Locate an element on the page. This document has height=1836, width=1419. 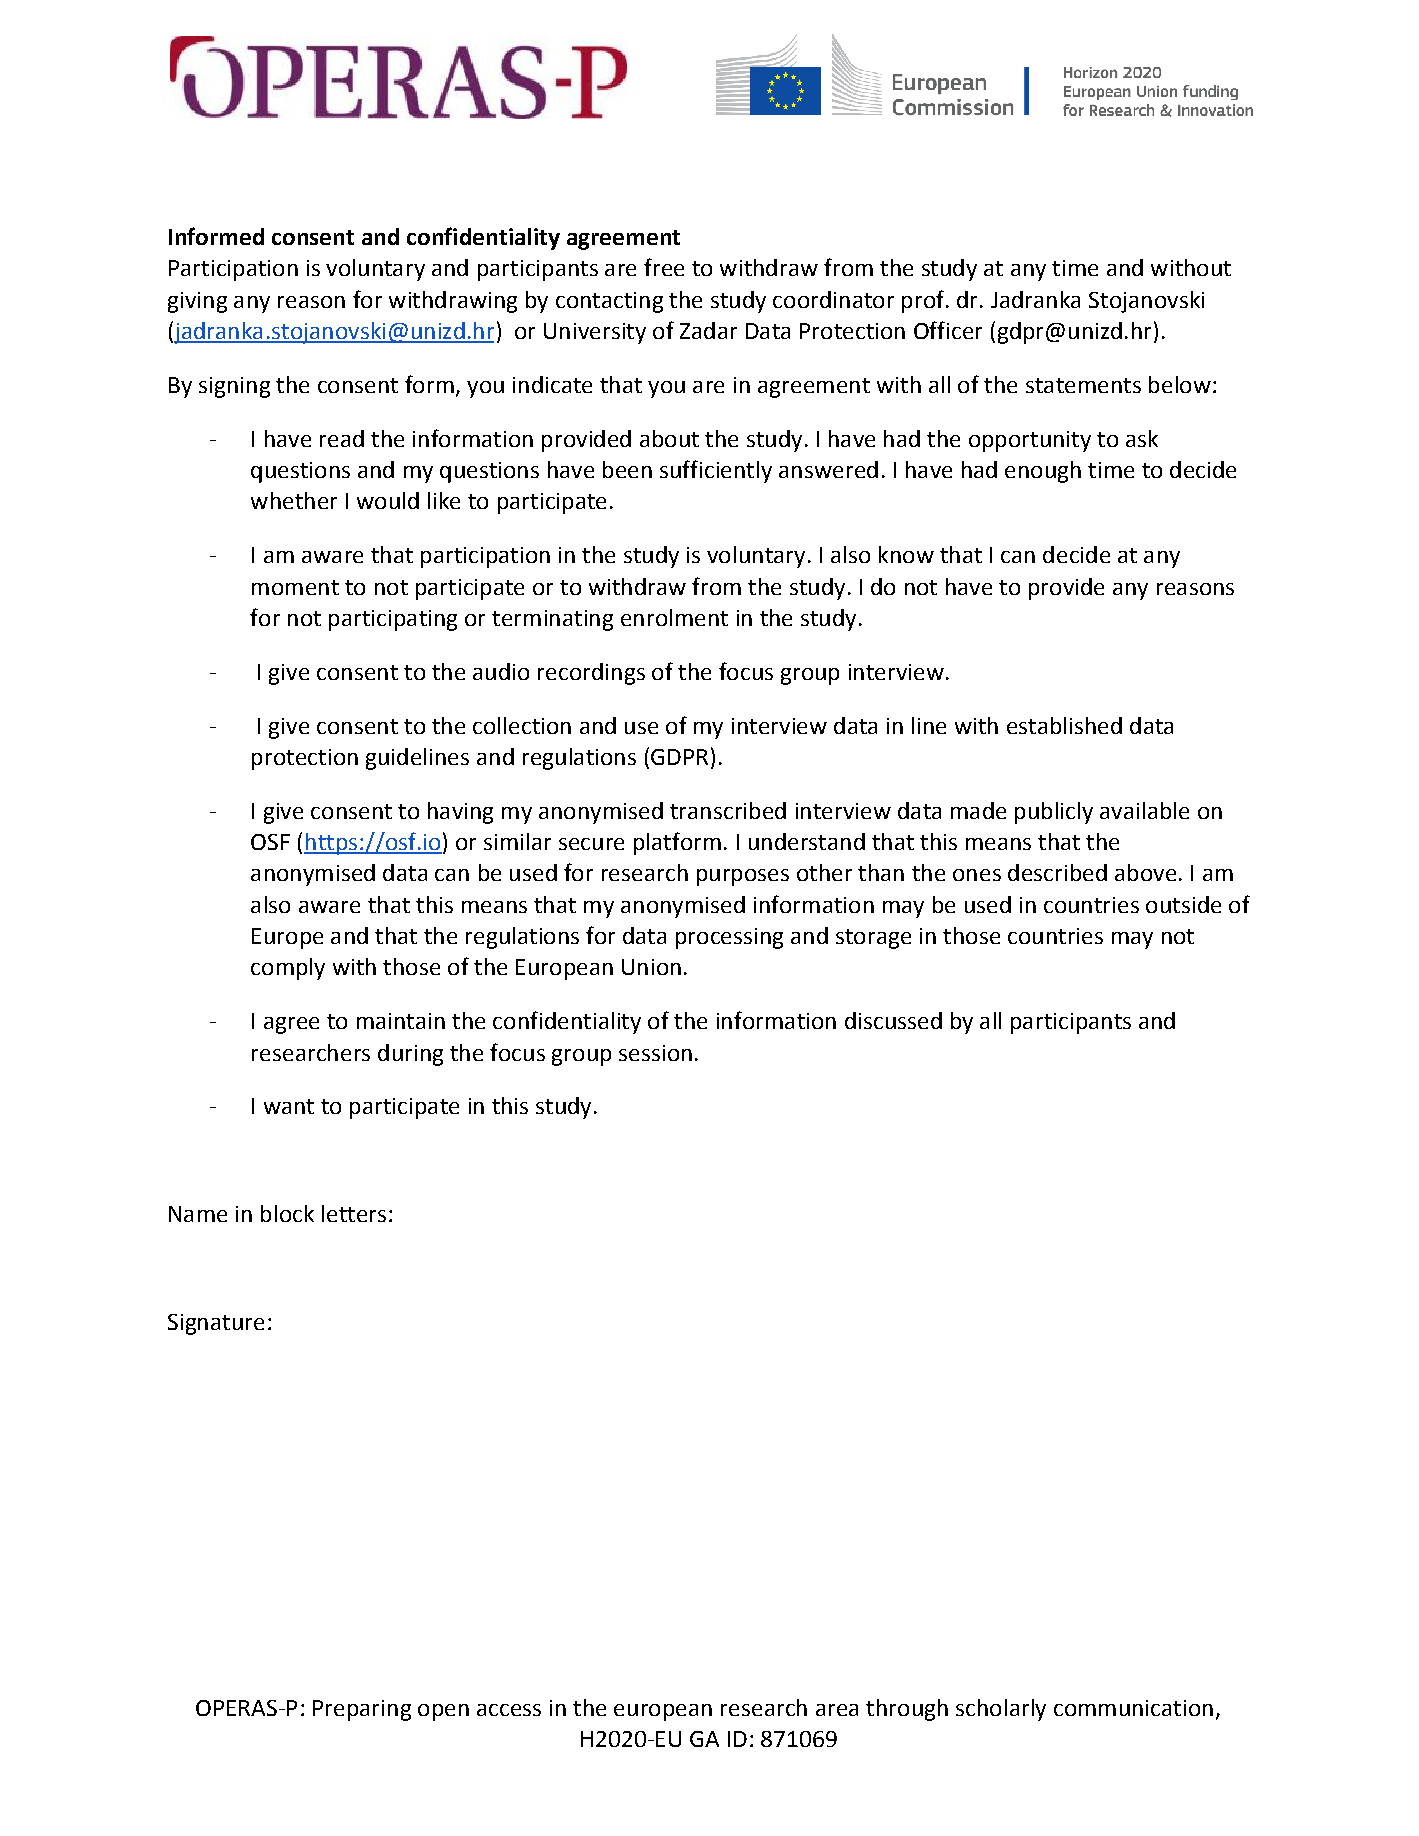
discussed is located at coordinates (893, 1020).
